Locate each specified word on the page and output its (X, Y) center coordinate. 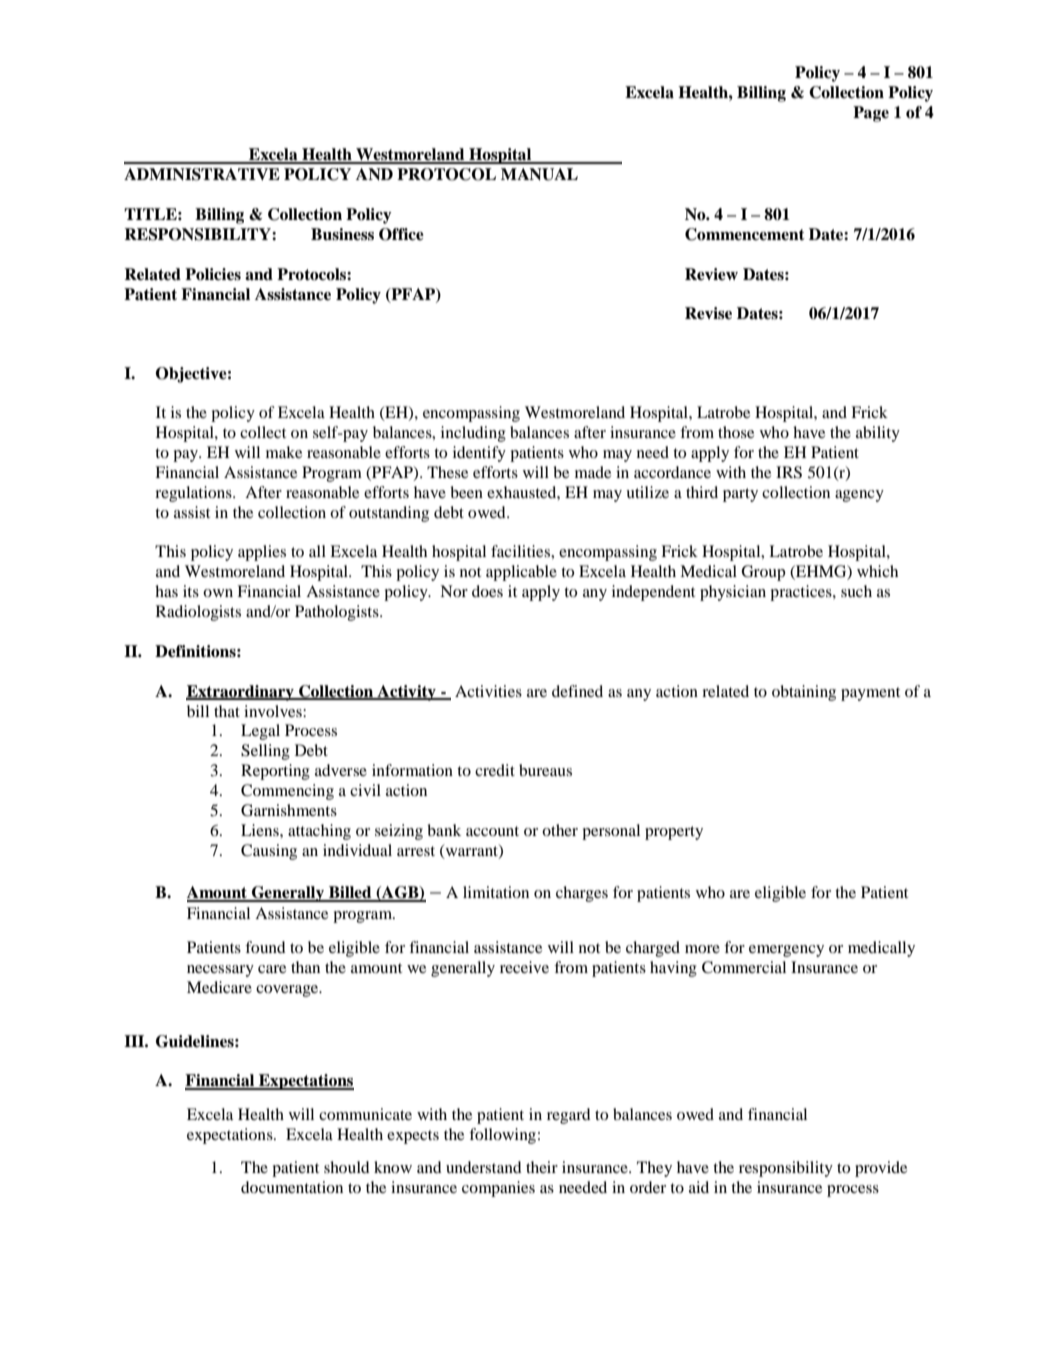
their (542, 1167)
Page (871, 114)
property (674, 833)
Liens (261, 830)
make (284, 452)
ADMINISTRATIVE (202, 174)
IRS (789, 472)
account (492, 831)
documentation (292, 1187)
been (466, 492)
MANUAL (539, 174)
